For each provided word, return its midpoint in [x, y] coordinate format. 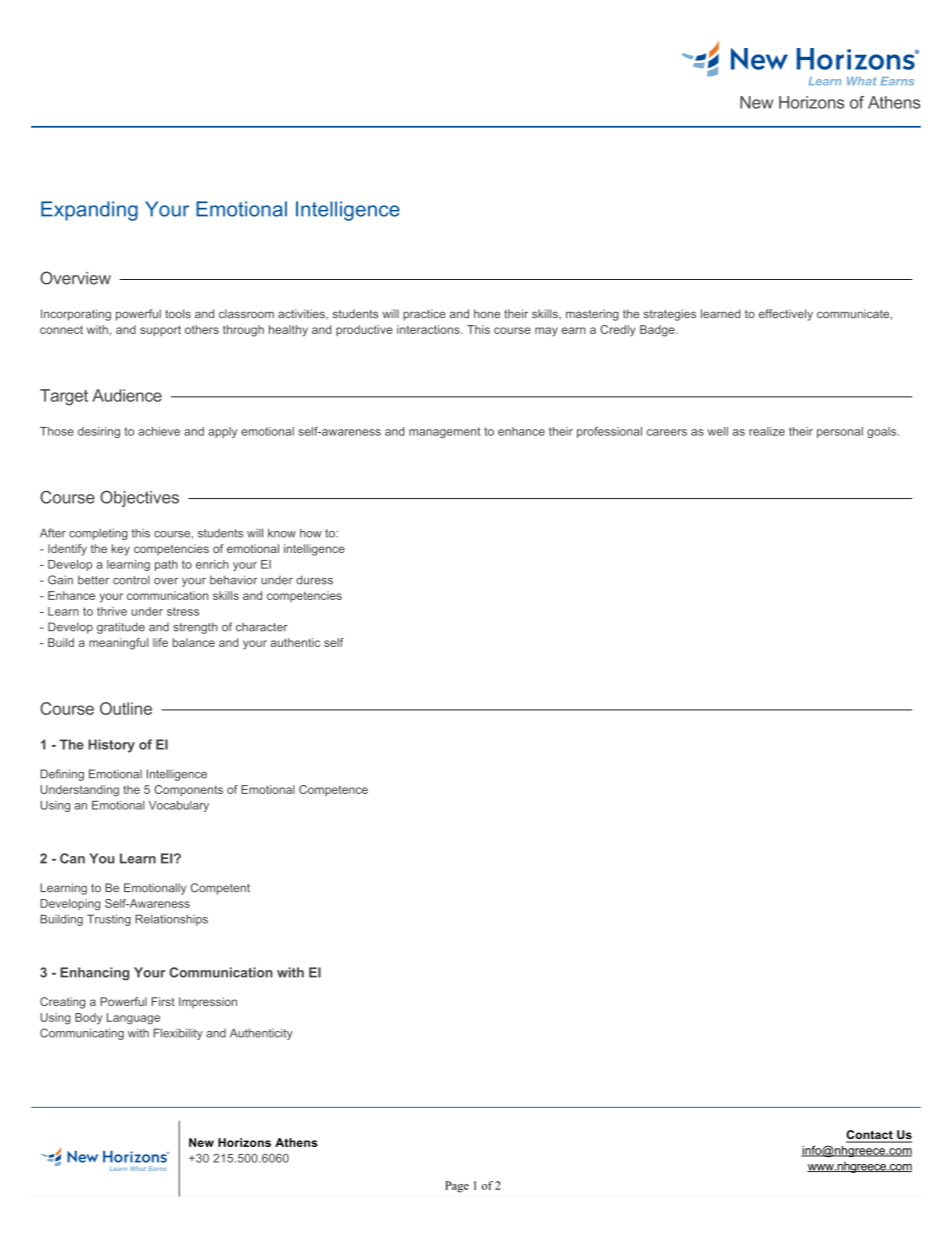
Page [457, 1187]
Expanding [89, 211]
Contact [870, 1136]
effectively [786, 315]
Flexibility [178, 1034]
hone [487, 313]
